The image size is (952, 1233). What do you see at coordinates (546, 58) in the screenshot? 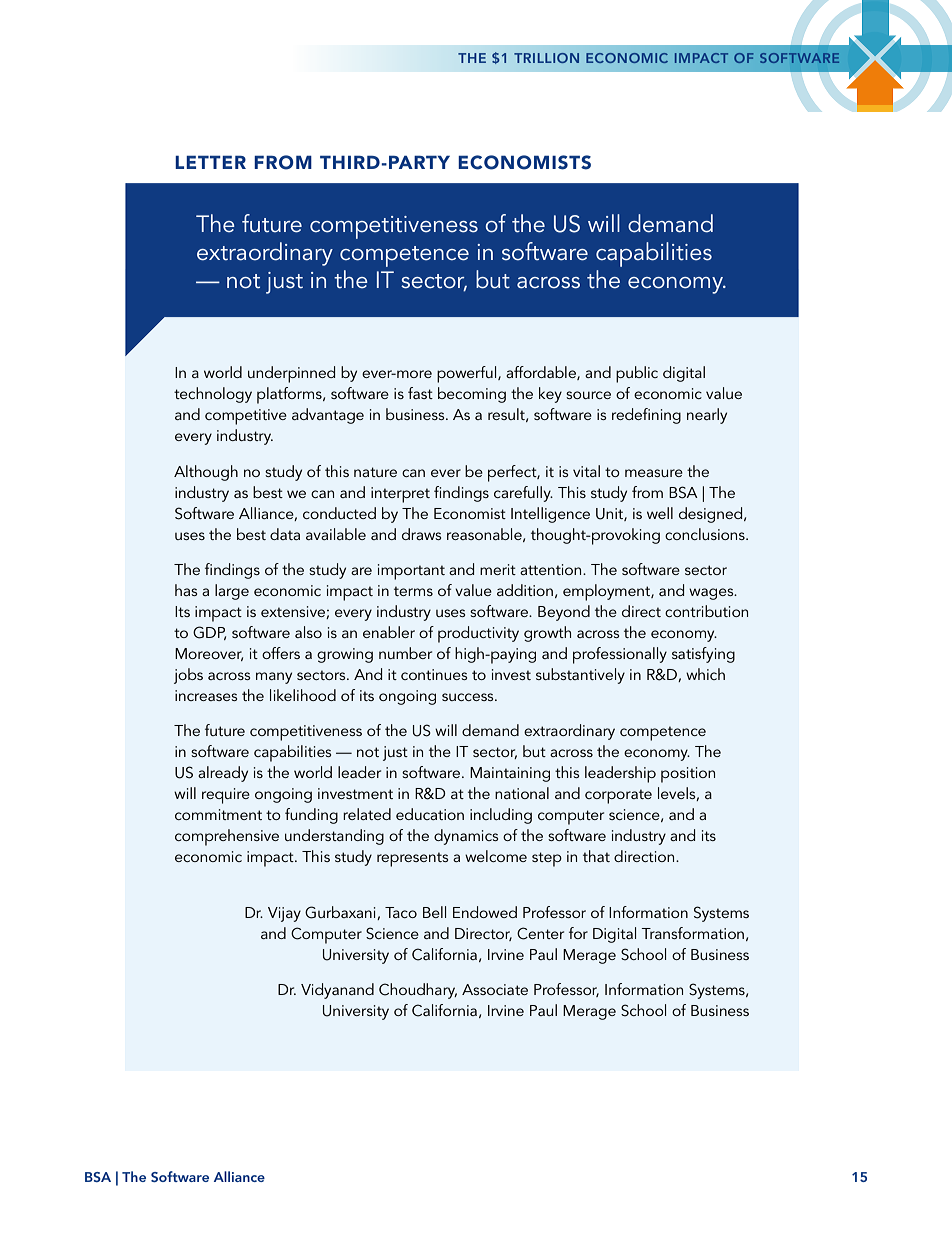
I see `TRILLION` at bounding box center [546, 58].
